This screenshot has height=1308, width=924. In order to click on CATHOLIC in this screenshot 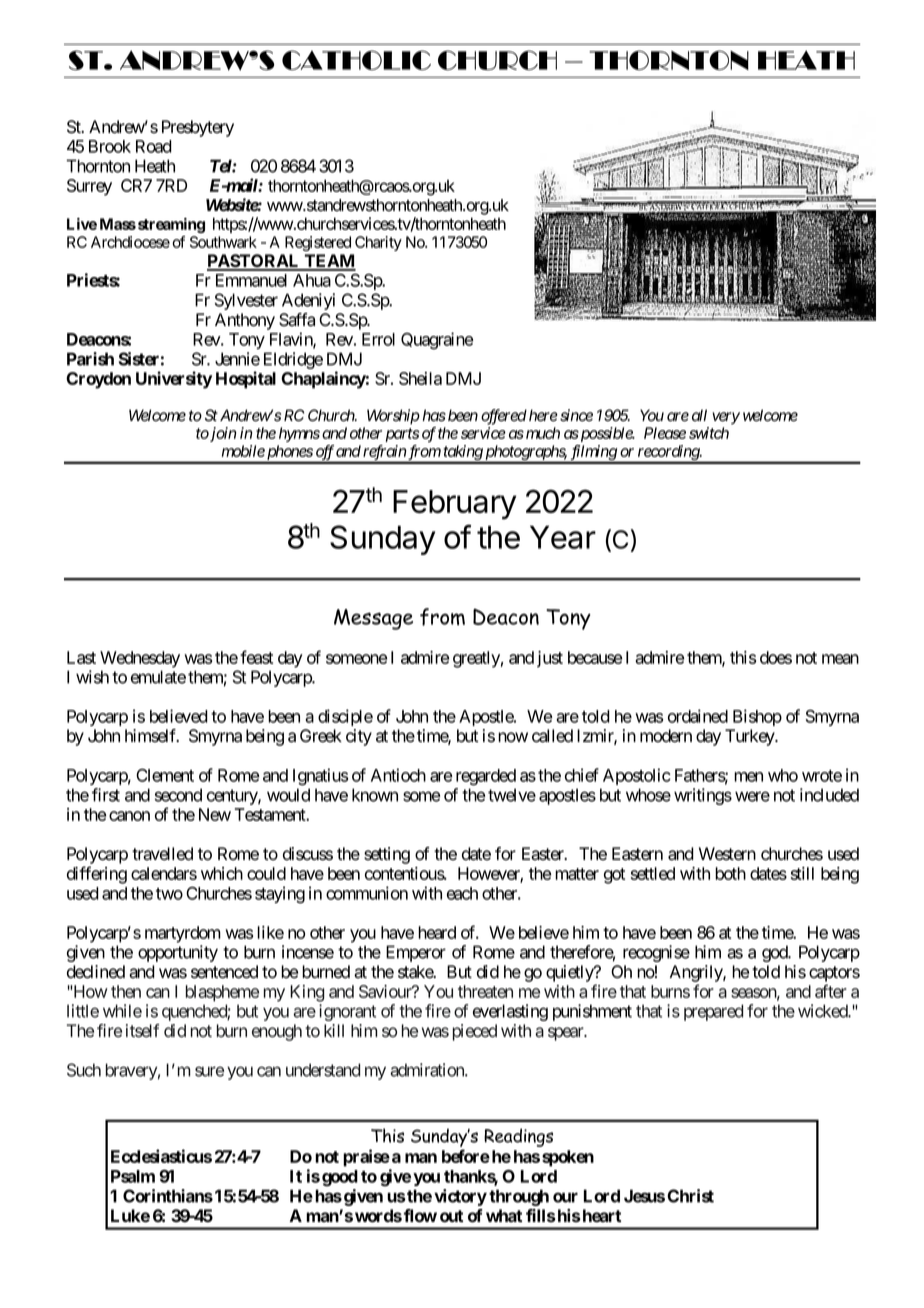, I will do `click(356, 60)`.
